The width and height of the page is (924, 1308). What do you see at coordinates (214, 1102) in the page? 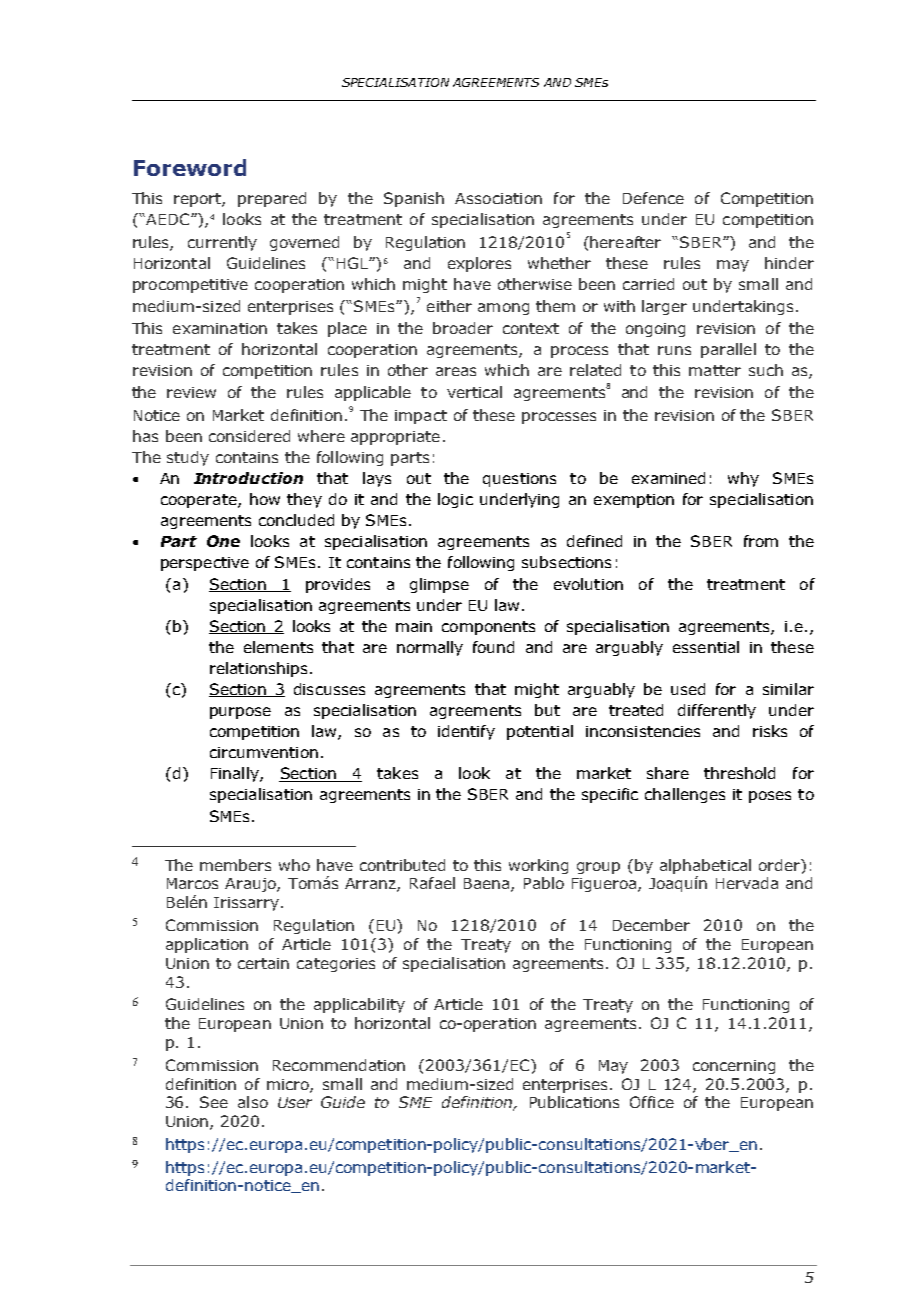
I see `See` at bounding box center [214, 1102].
